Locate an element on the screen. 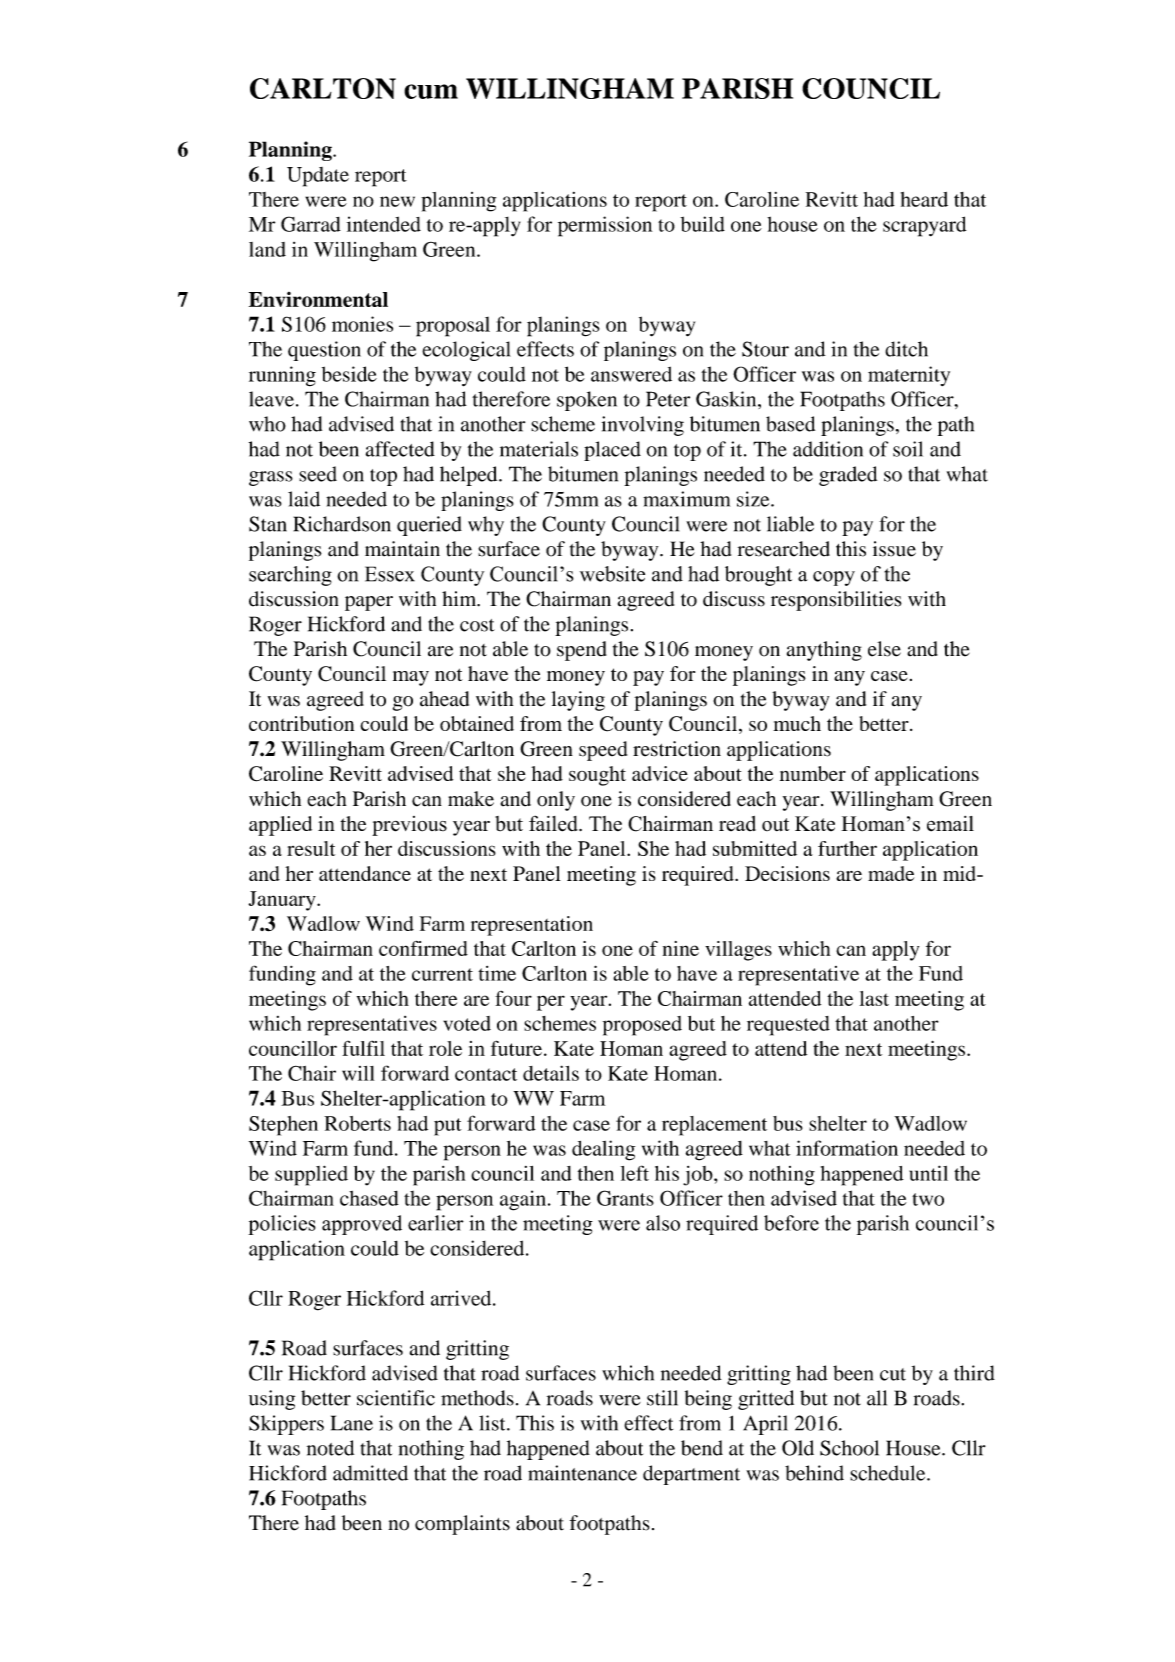 The height and width of the screenshot is (1662, 1175). maintenance is located at coordinates (582, 1473).
